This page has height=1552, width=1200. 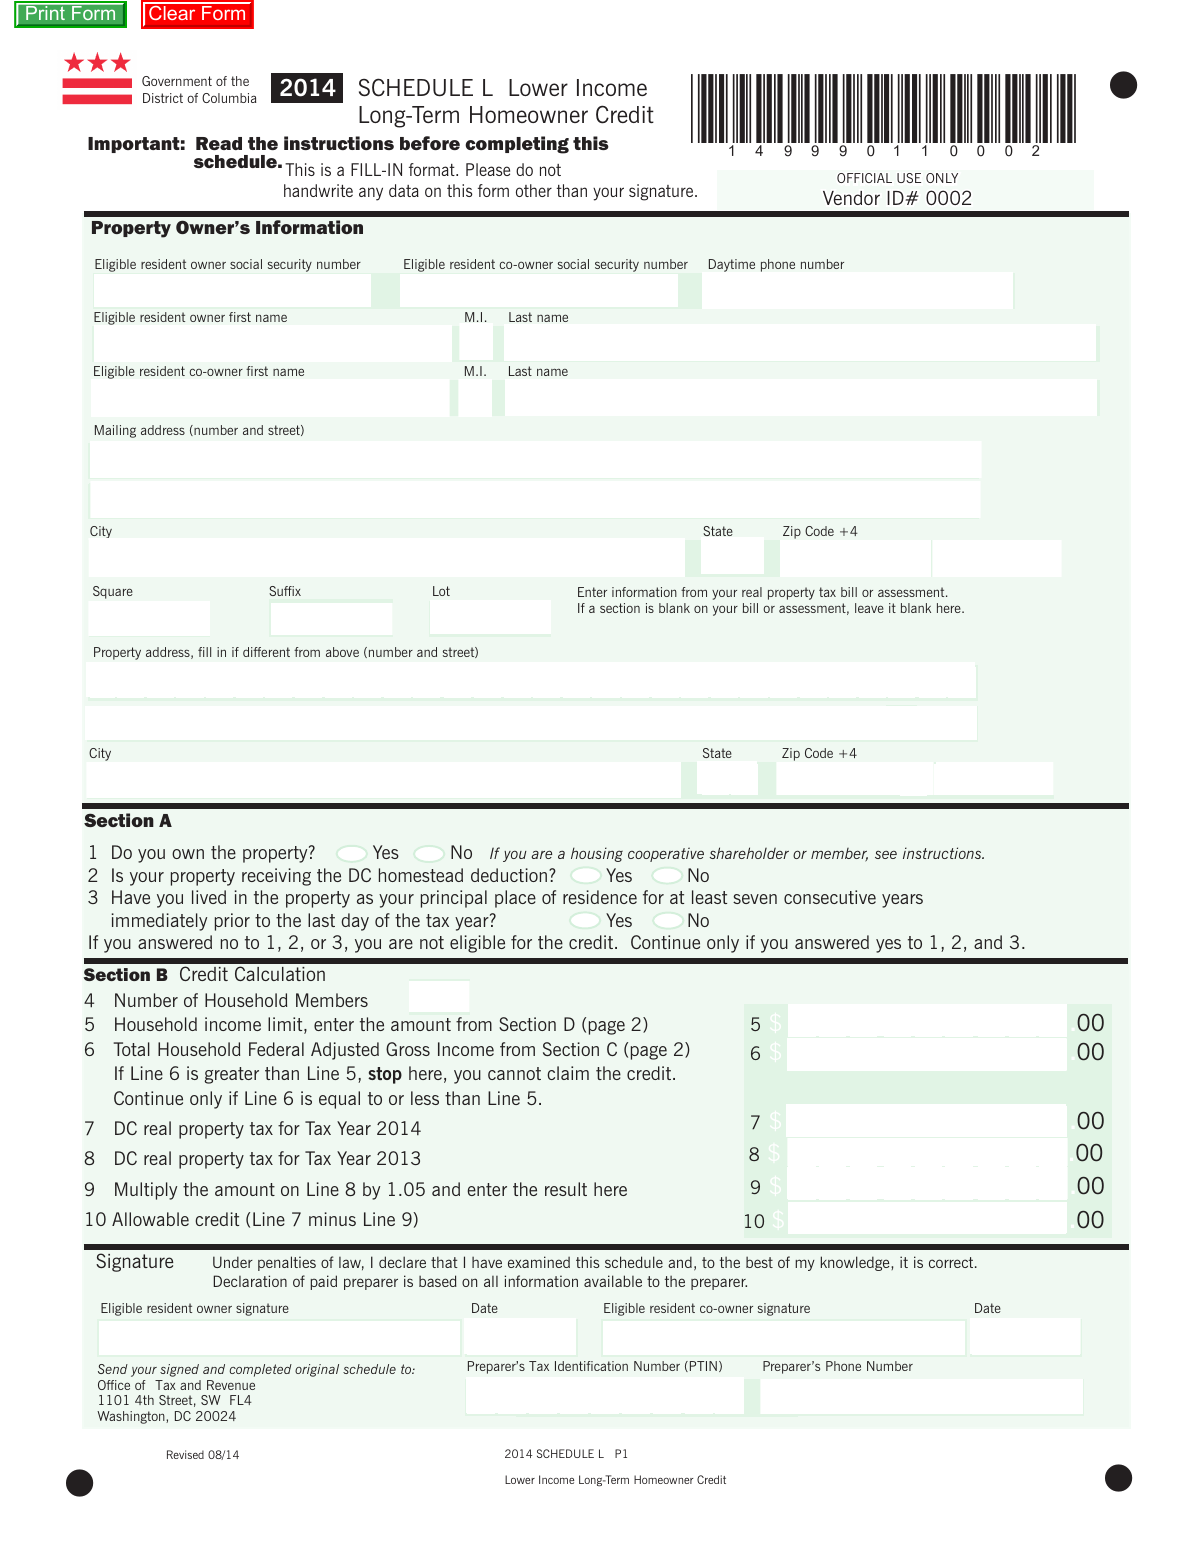 I want to click on Identification, so click(x=591, y=1366).
